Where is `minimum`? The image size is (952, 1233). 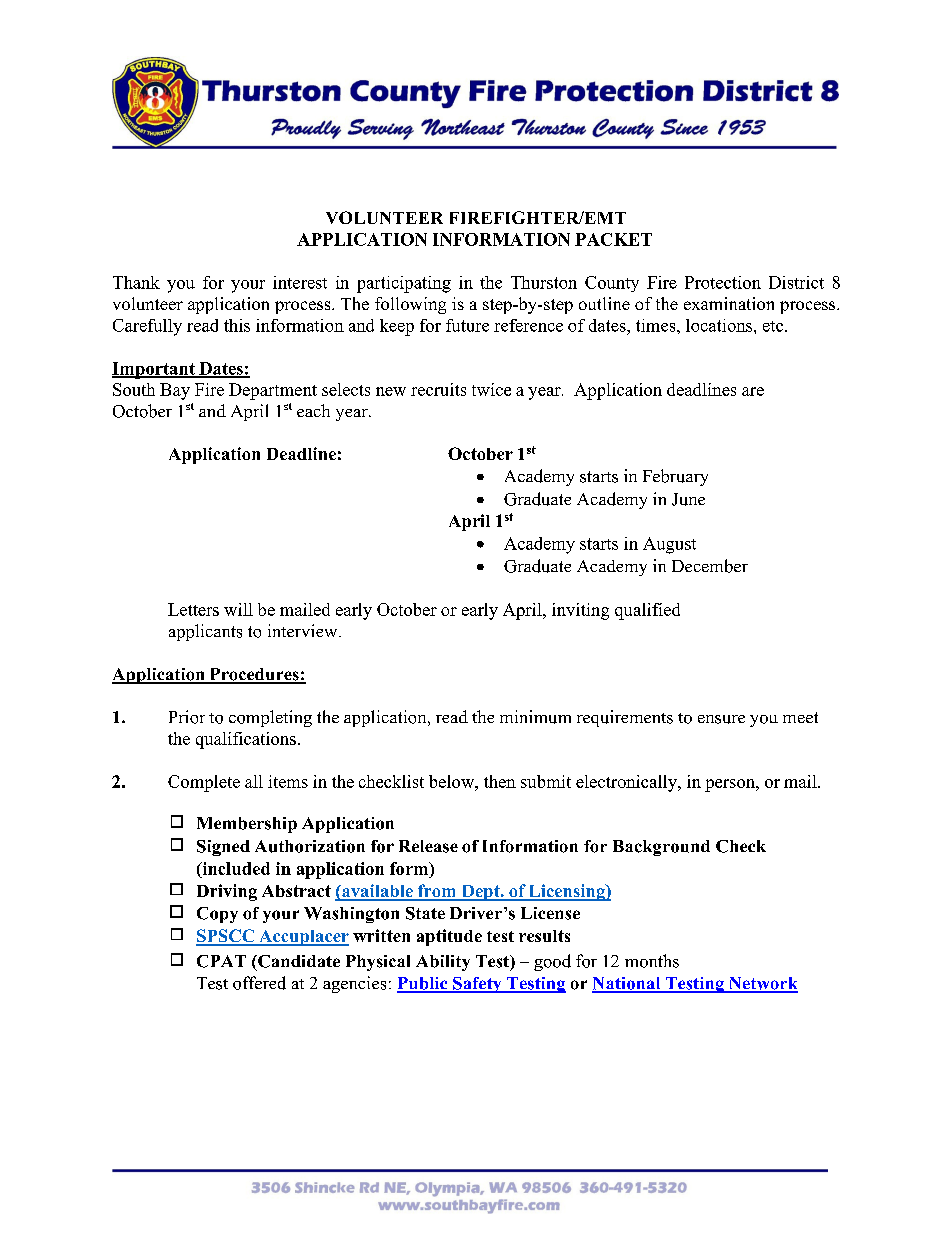 minimum is located at coordinates (535, 717).
